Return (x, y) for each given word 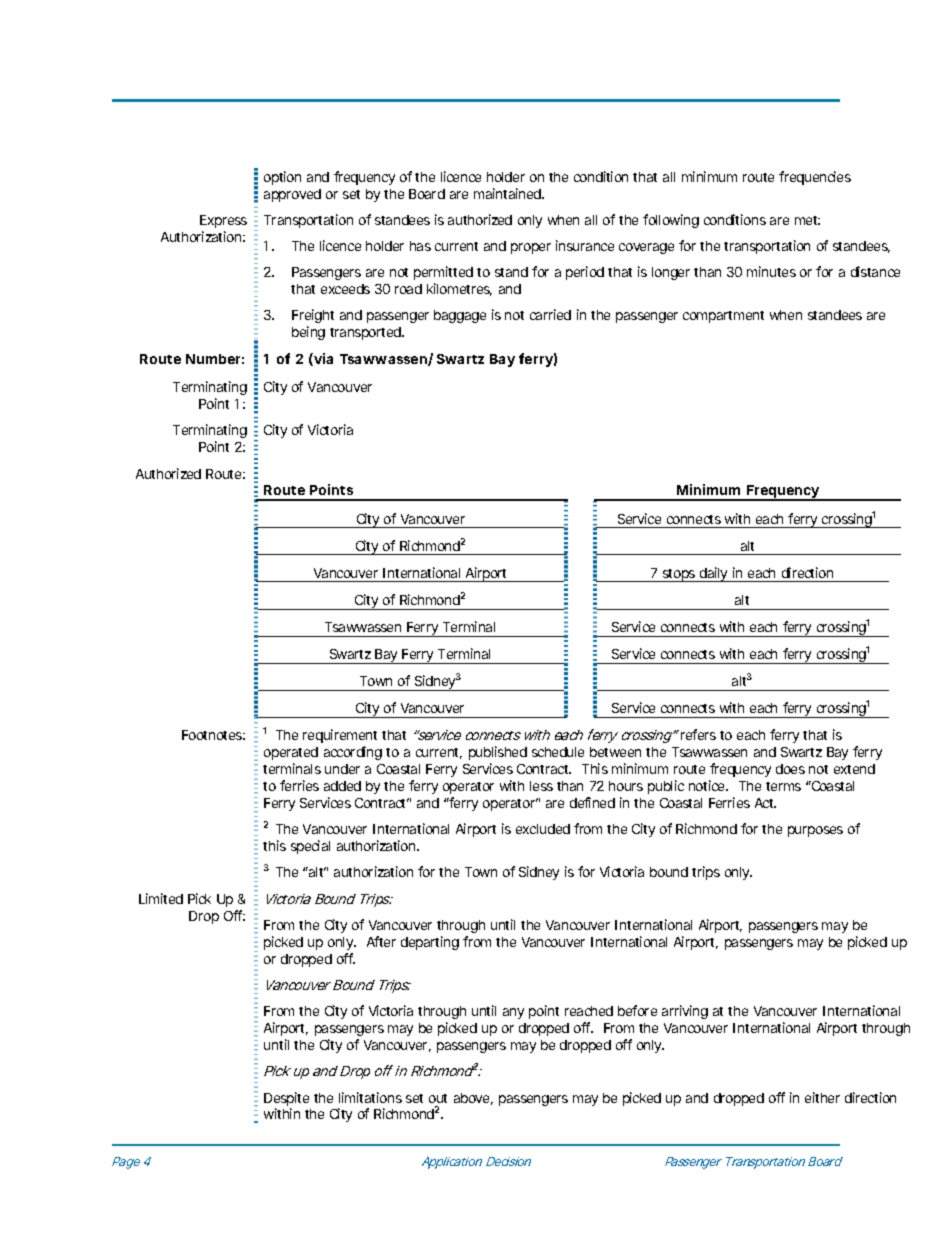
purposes (815, 831)
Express (223, 221)
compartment (723, 317)
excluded (543, 829)
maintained (509, 193)
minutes (771, 271)
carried (550, 314)
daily (714, 574)
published (498, 753)
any (513, 1013)
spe (301, 848)
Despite (286, 1100)
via (322, 359)
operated (291, 753)
